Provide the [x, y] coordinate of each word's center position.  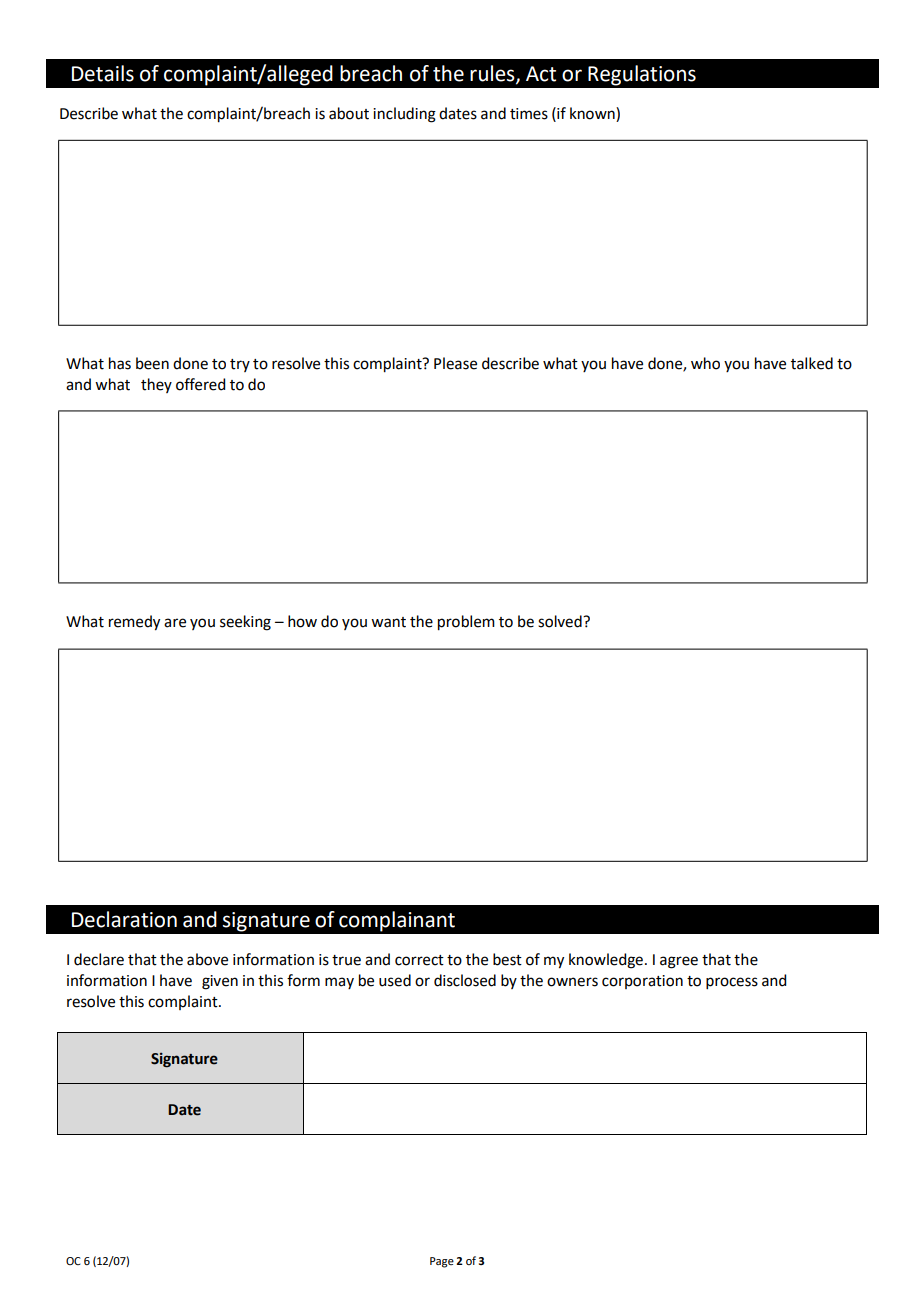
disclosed [465, 980]
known [593, 114]
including [404, 115]
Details [103, 73]
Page [442, 1262]
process [732, 983]
